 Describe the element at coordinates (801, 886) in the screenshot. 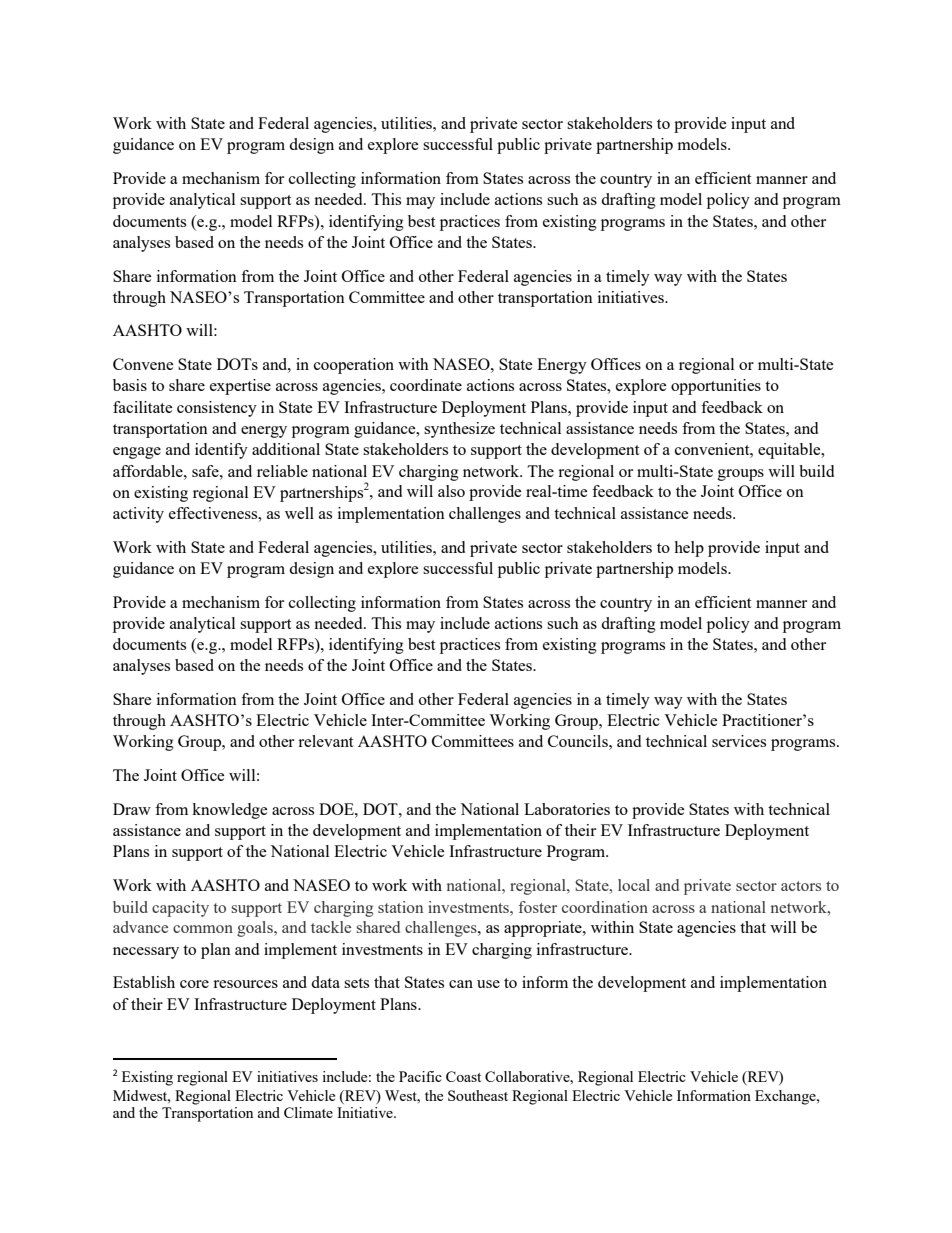

I see `actors` at that location.
